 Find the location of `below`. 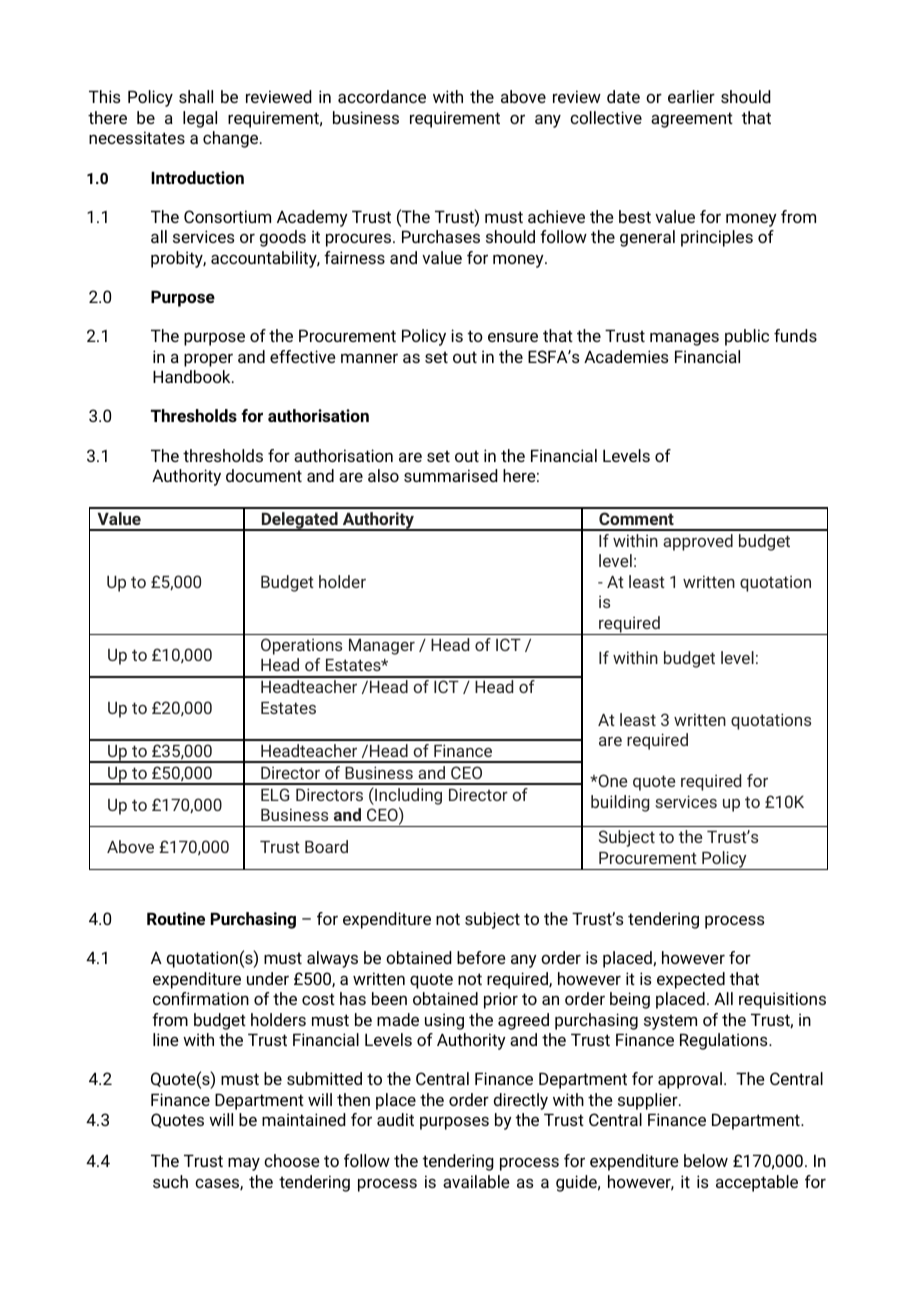

below is located at coordinates (706, 1160).
